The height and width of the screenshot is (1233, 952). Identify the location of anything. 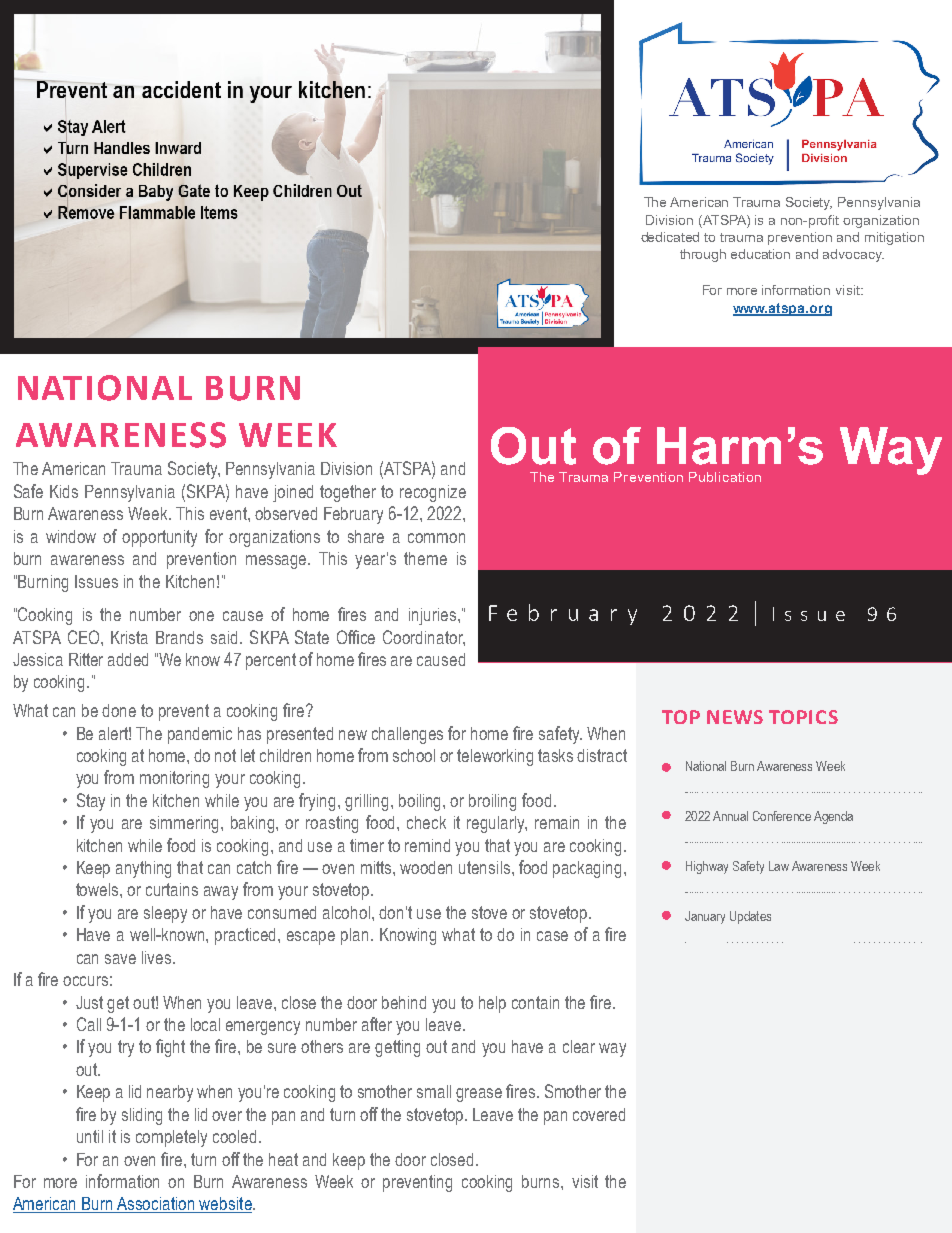
(143, 869).
